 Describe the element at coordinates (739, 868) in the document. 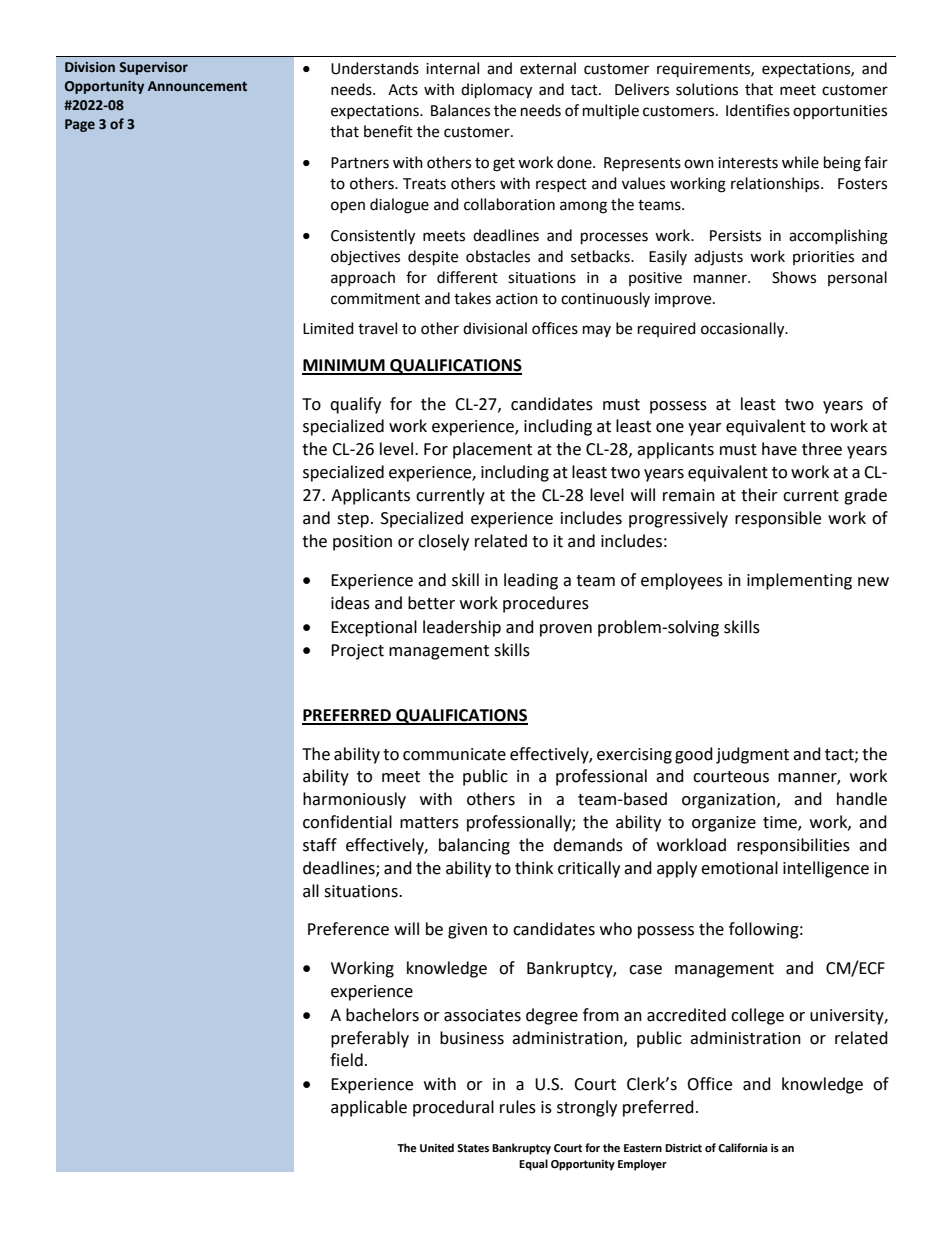

I see `emotional` at that location.
